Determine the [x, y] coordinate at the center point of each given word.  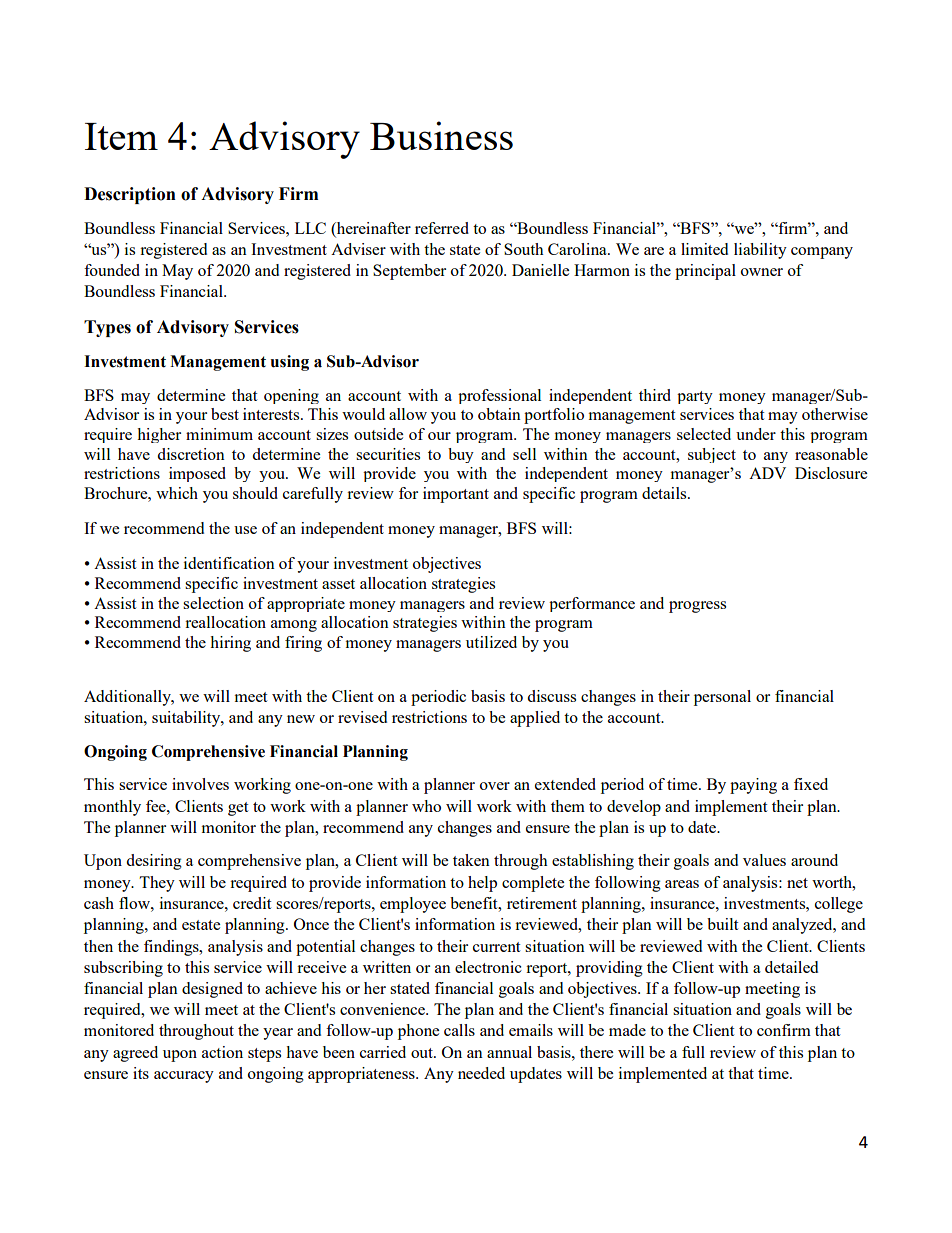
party [695, 397]
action [222, 1052]
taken [471, 860]
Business [441, 135]
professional [499, 396]
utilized [491, 642]
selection [213, 603]
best [225, 414]
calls [459, 1030]
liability [760, 251]
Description [130, 195]
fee [157, 806]
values [764, 860]
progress [697, 607]
